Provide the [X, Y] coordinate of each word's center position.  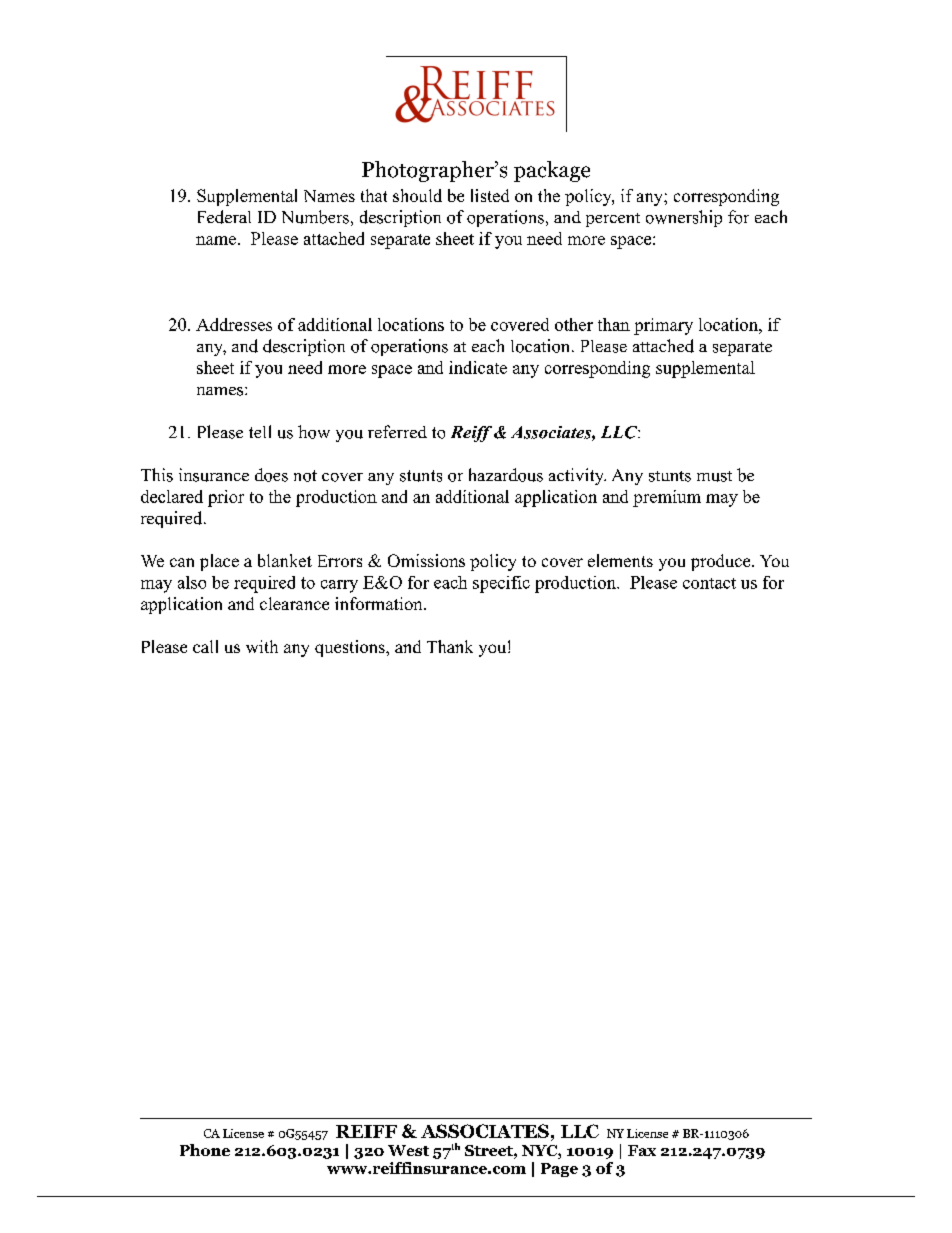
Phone [205, 1150]
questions [351, 648]
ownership [684, 218]
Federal [224, 217]
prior [226, 498]
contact [709, 583]
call [205, 646]
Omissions [426, 560]
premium [667, 498]
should [417, 195]
